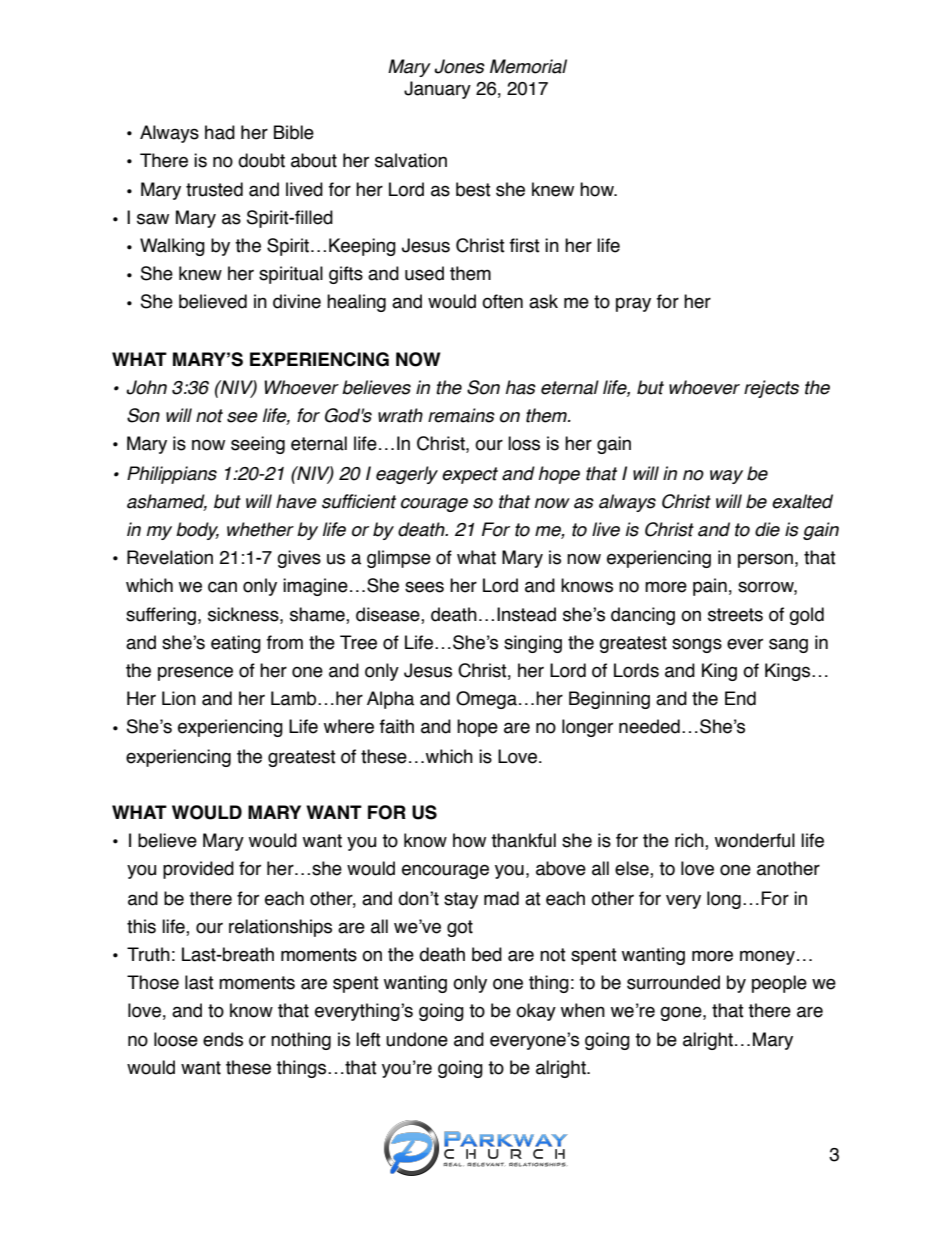 The image size is (952, 1233). Describe the element at coordinates (223, 1039) in the page. I see `ends` at that location.
